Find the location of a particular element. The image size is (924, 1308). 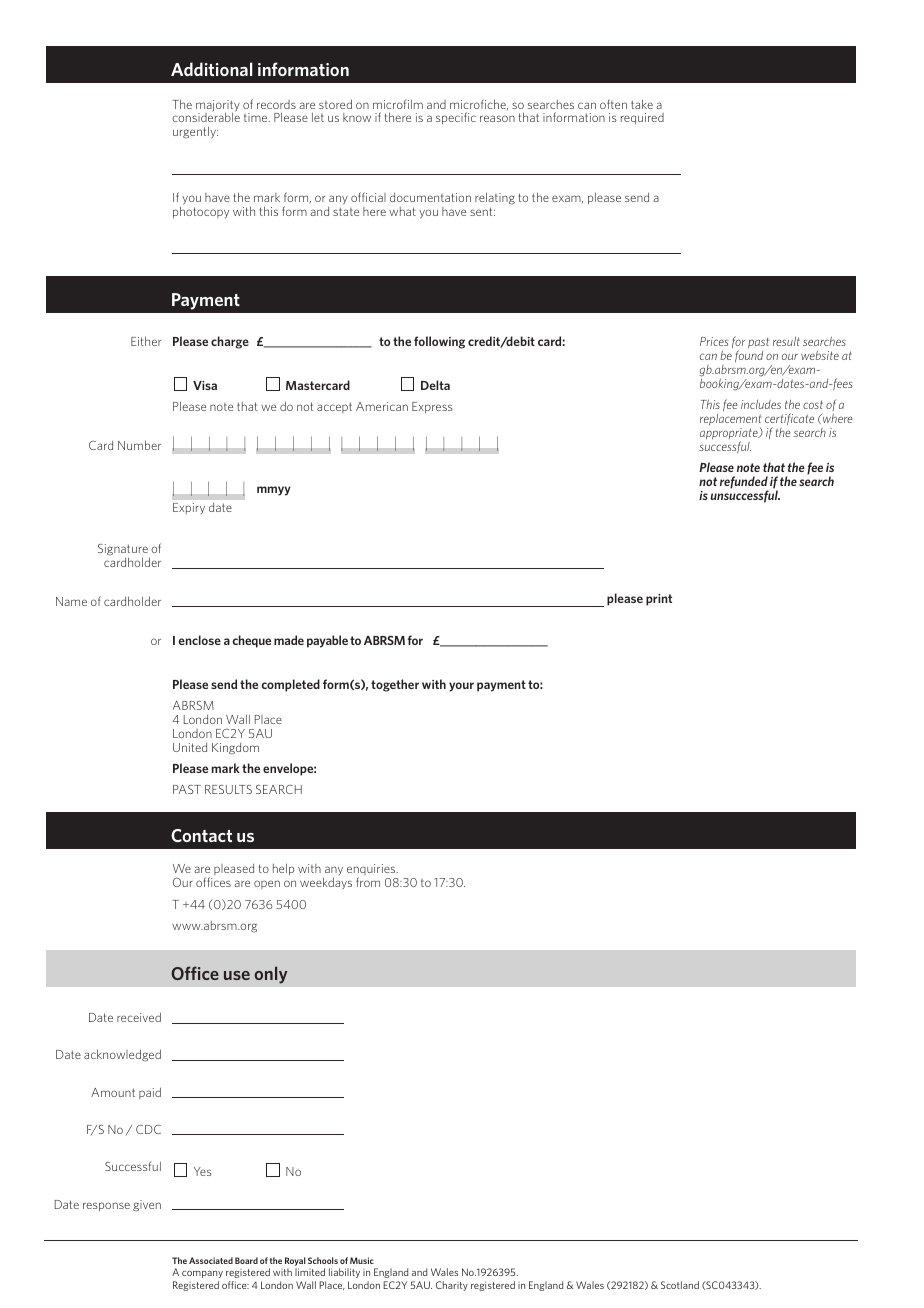

Expiry is located at coordinates (189, 508).
